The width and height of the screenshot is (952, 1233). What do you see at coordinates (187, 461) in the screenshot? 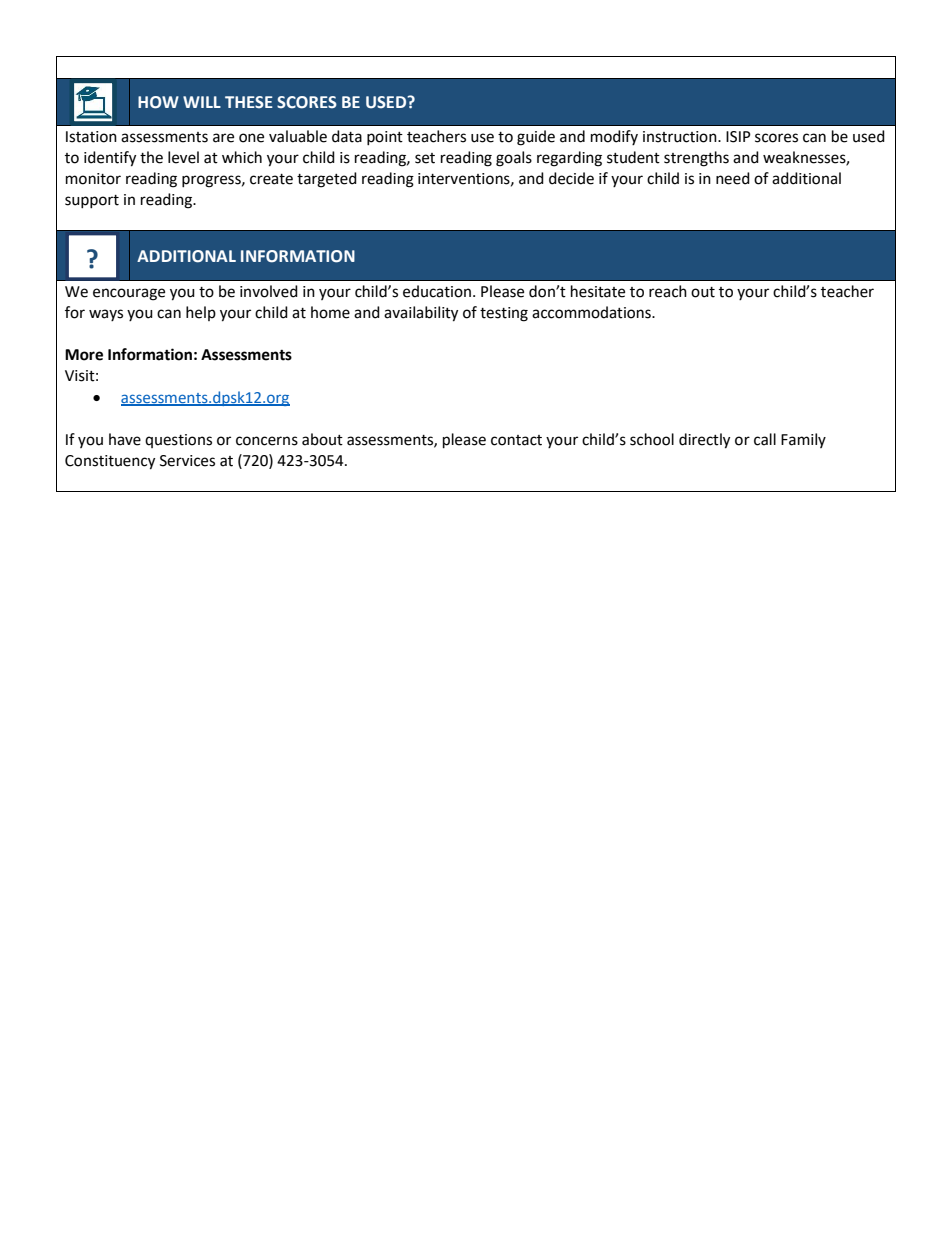
I see `Services` at bounding box center [187, 461].
